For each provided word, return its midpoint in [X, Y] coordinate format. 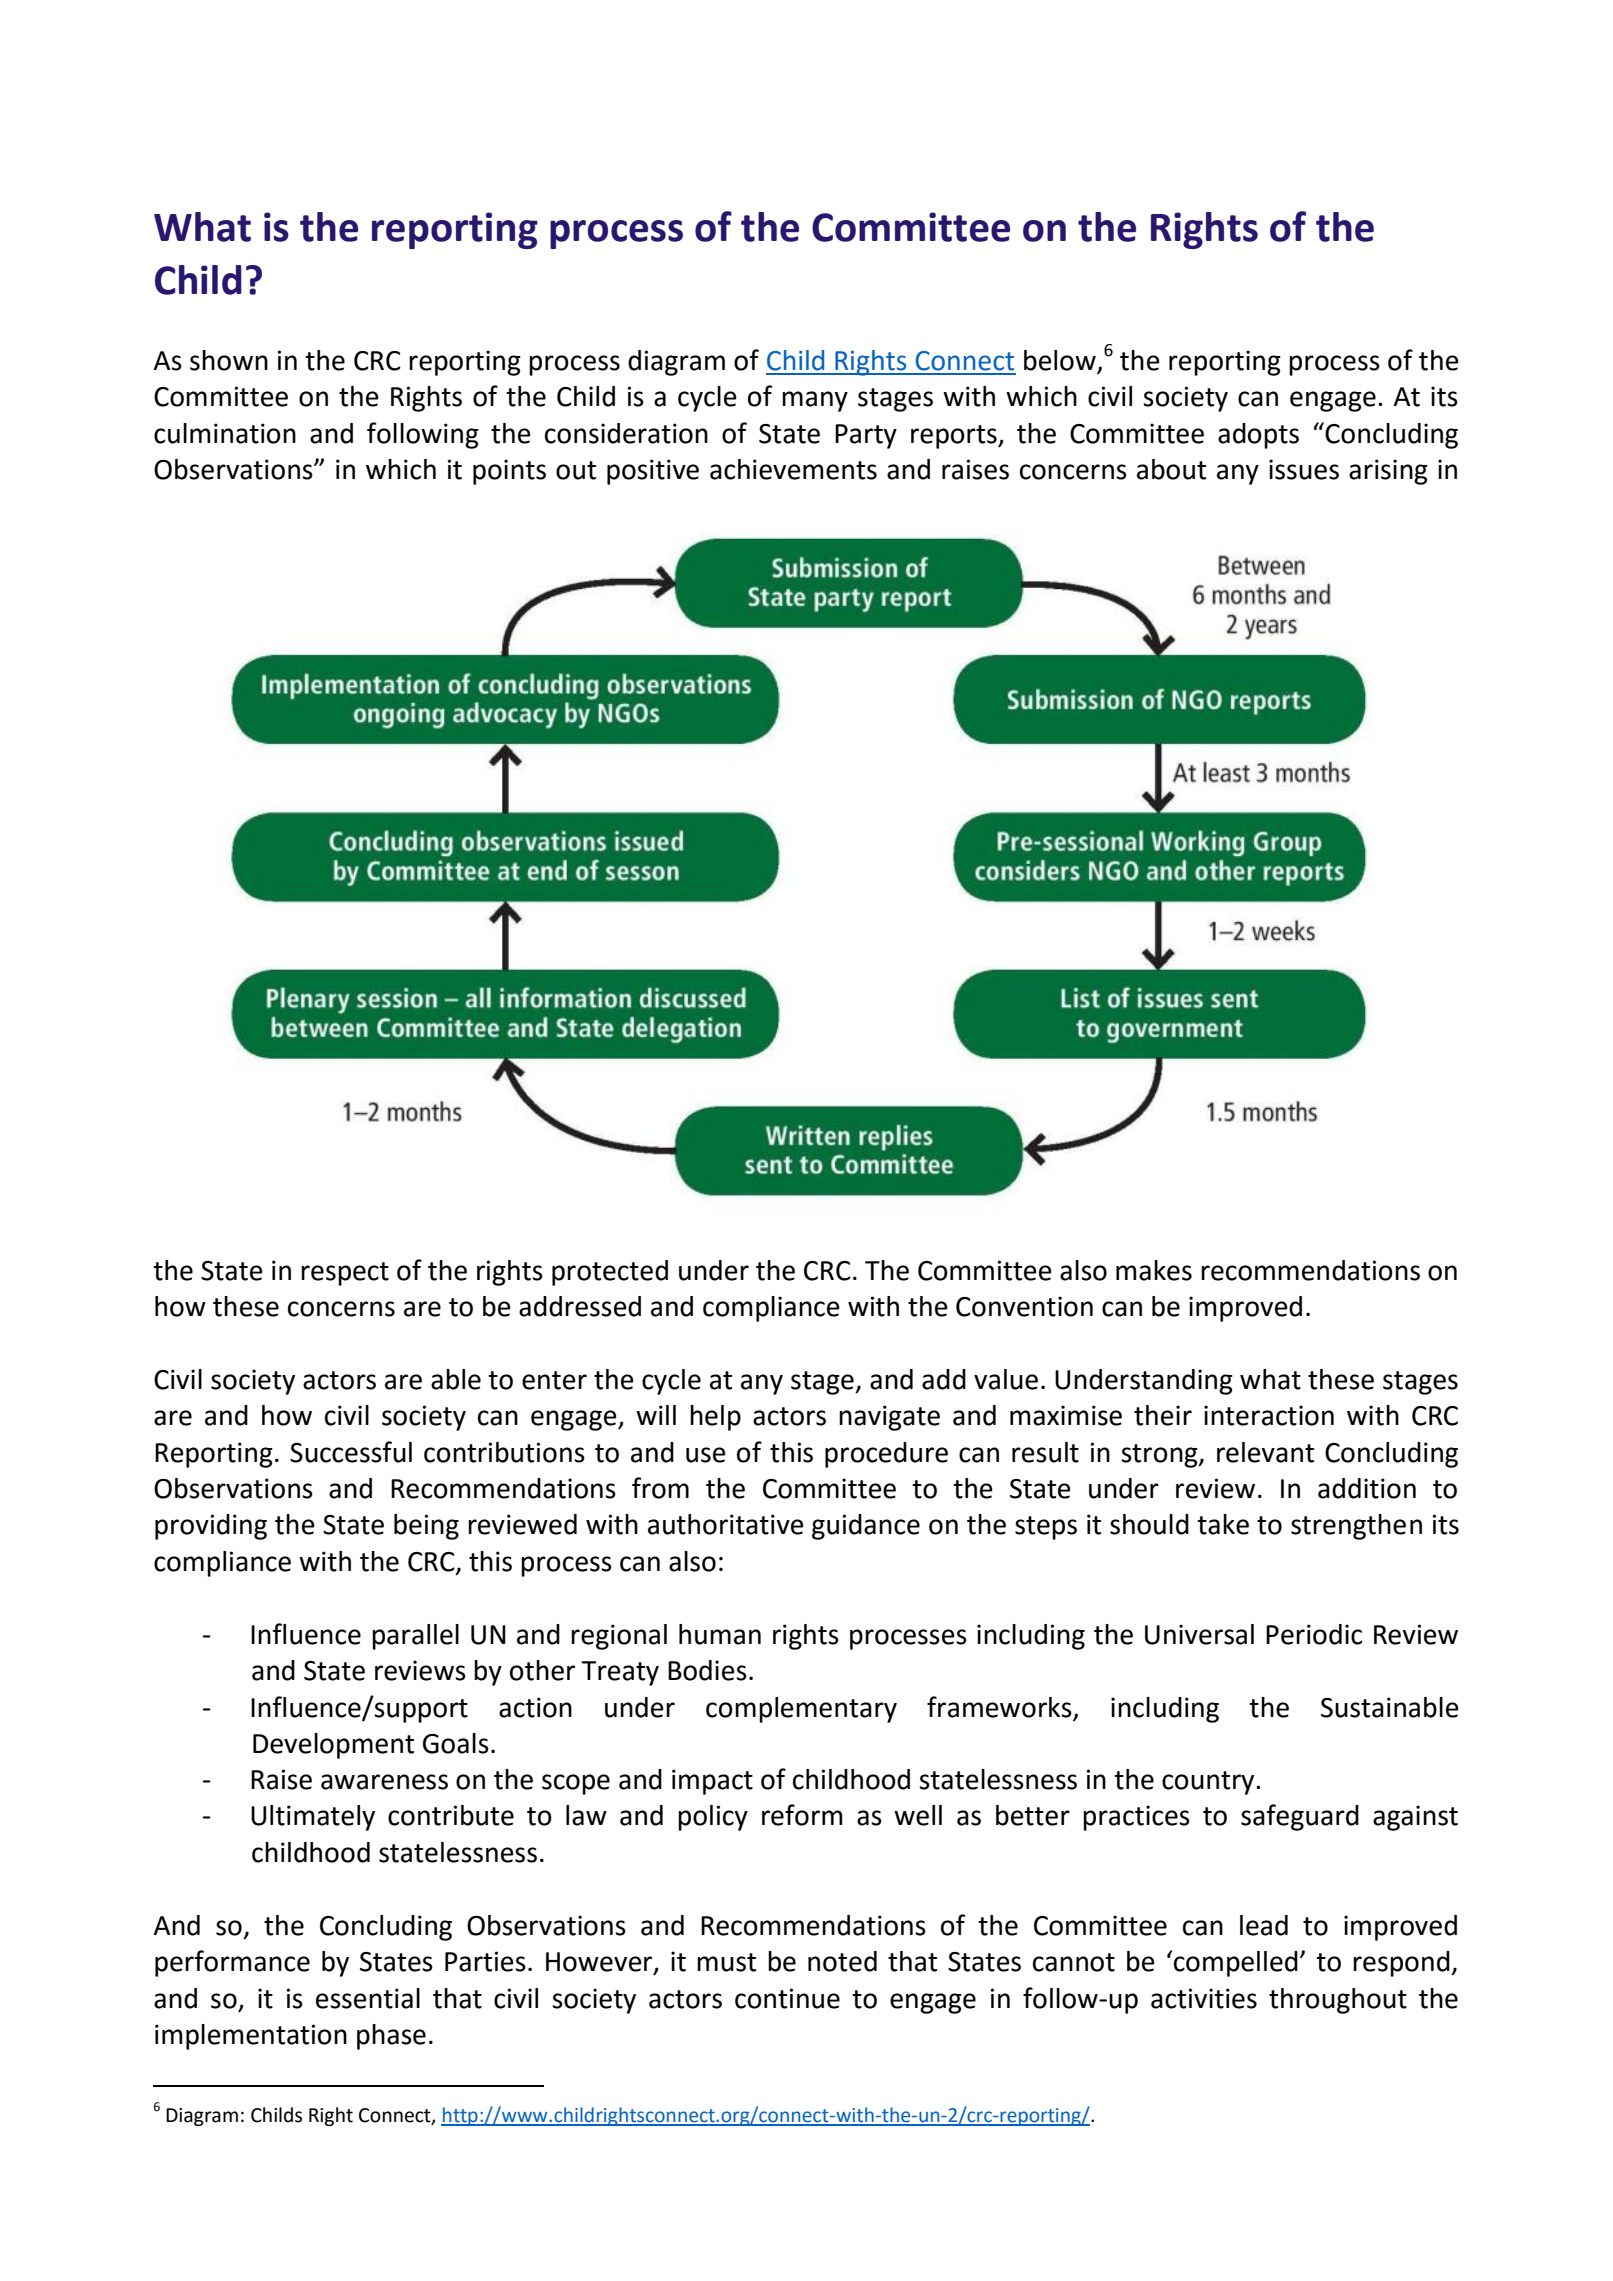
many [815, 401]
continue [787, 1998]
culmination [225, 433]
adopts [1258, 436]
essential [368, 1998]
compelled [1236, 1964]
